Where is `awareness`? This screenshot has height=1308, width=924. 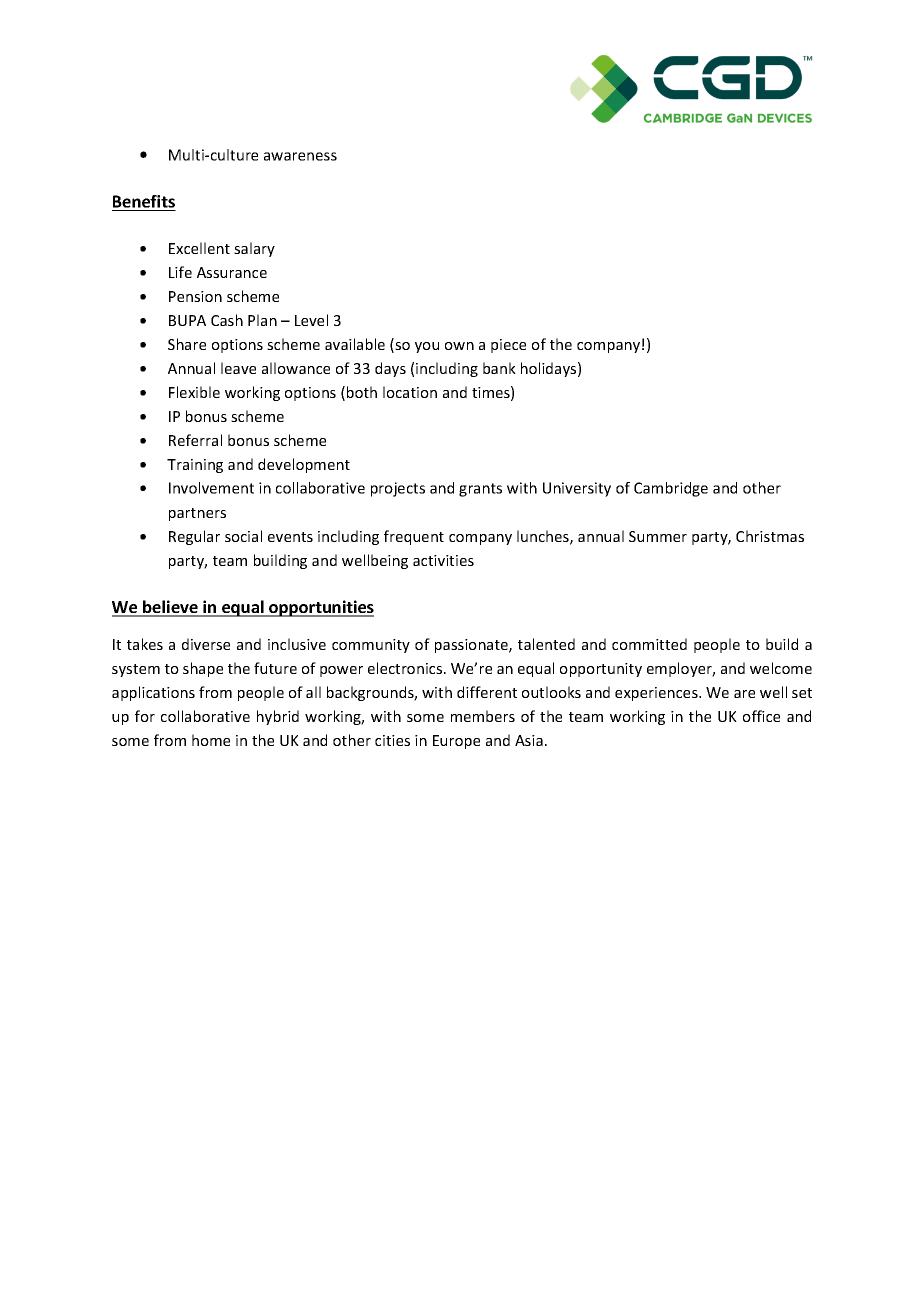 awareness is located at coordinates (300, 156).
